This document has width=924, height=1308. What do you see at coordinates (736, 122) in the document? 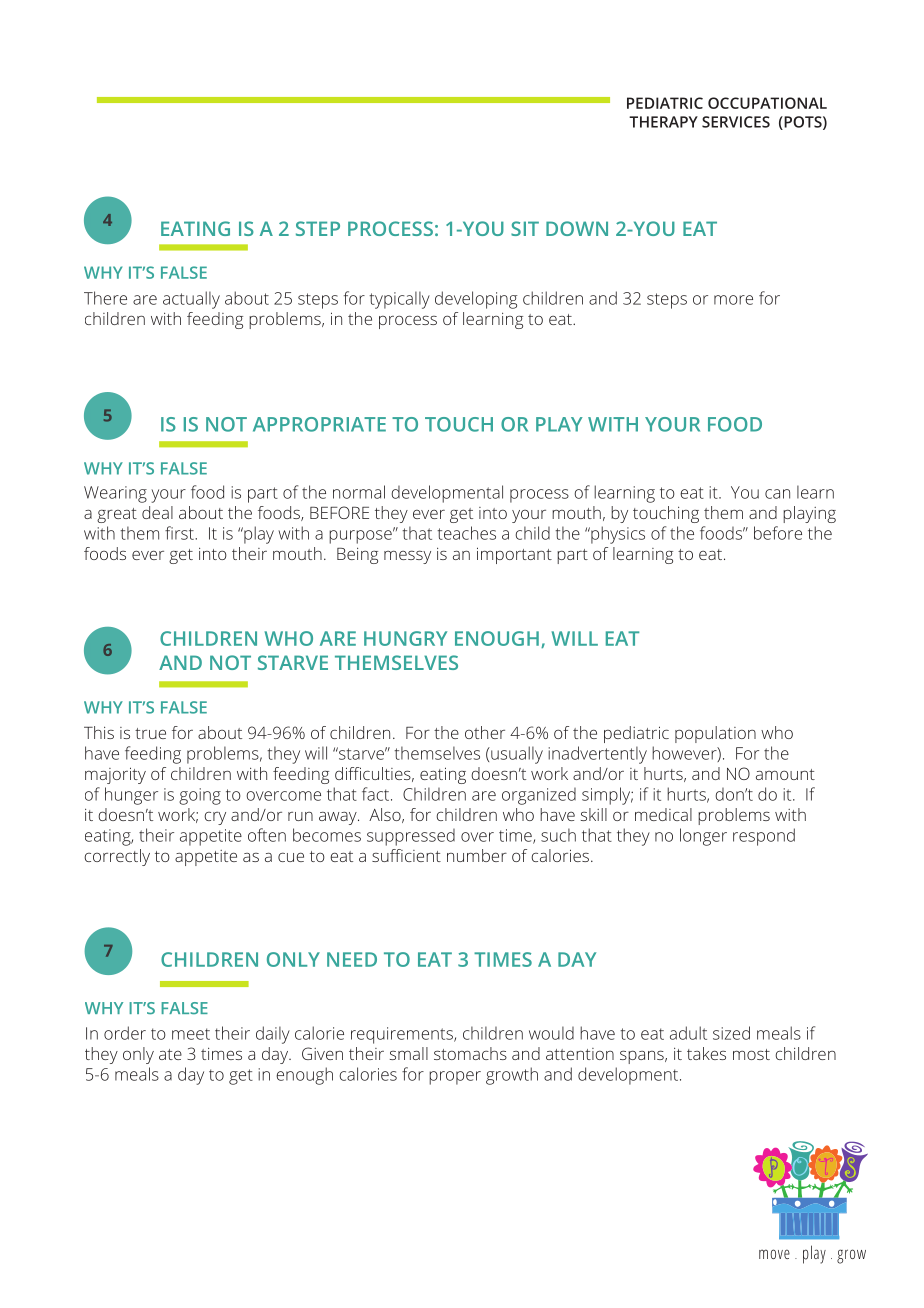
I see `SERVICES` at bounding box center [736, 122].
